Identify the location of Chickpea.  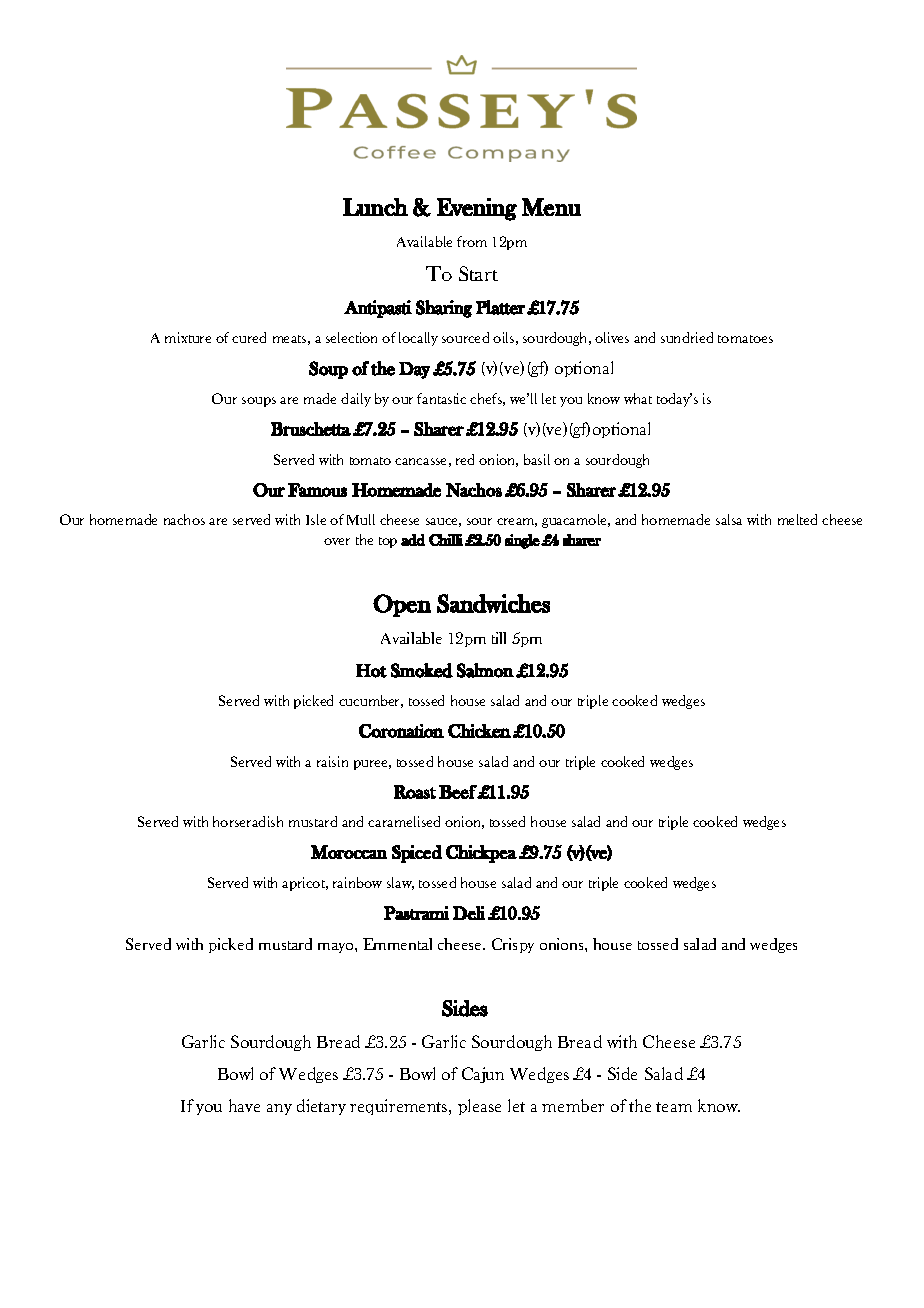
(481, 854).
